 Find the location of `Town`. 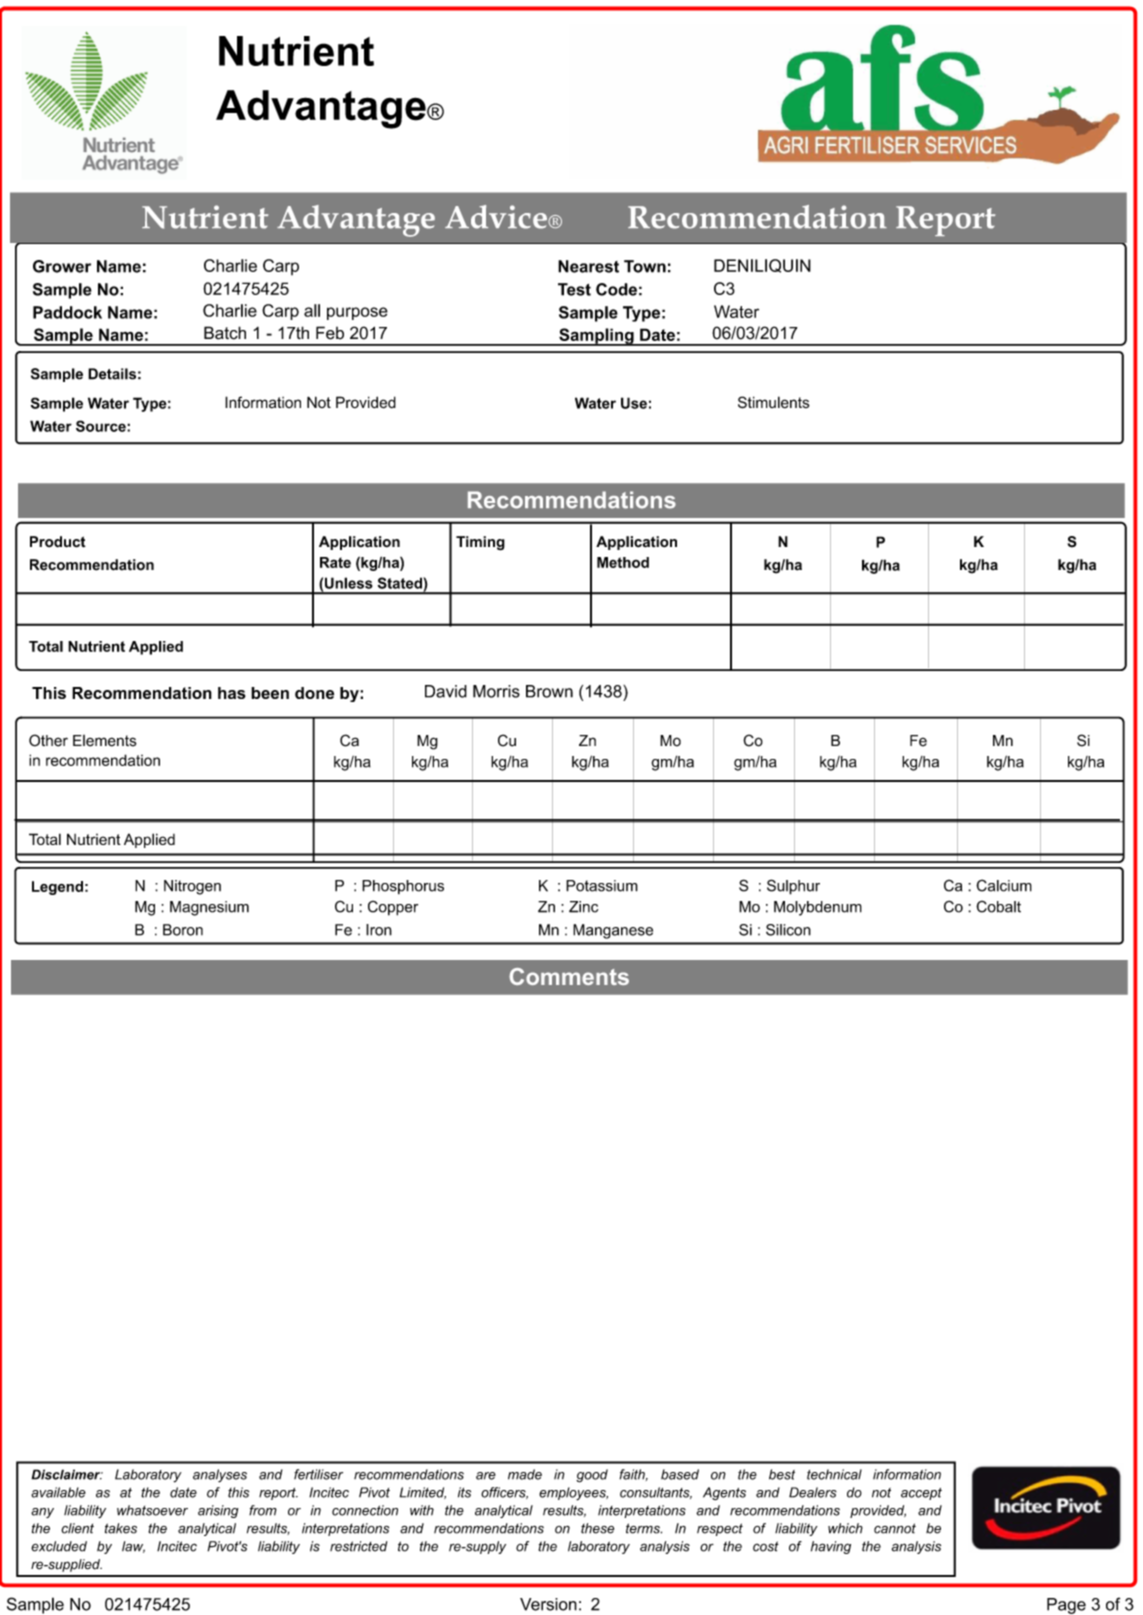

Town is located at coordinates (645, 266).
